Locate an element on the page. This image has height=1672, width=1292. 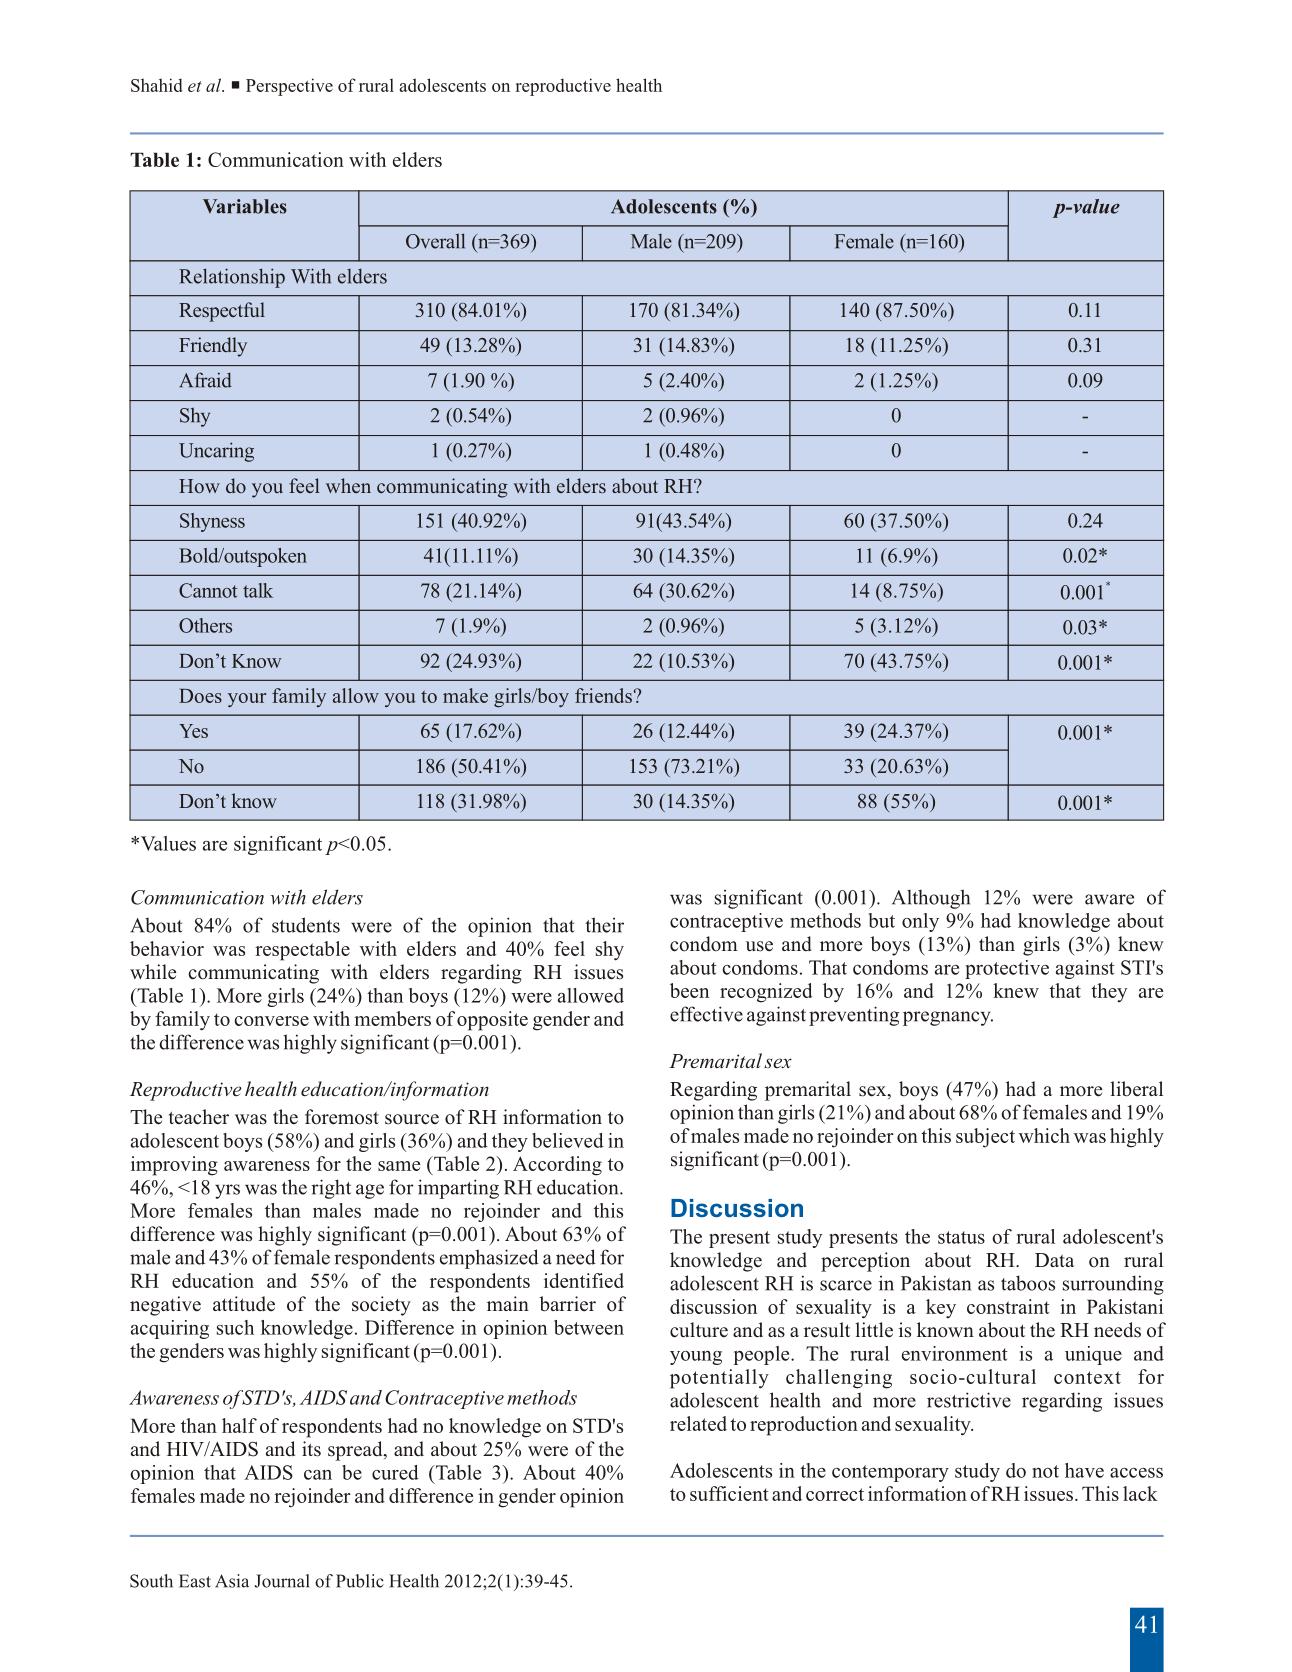
Although is located at coordinates (931, 899).
